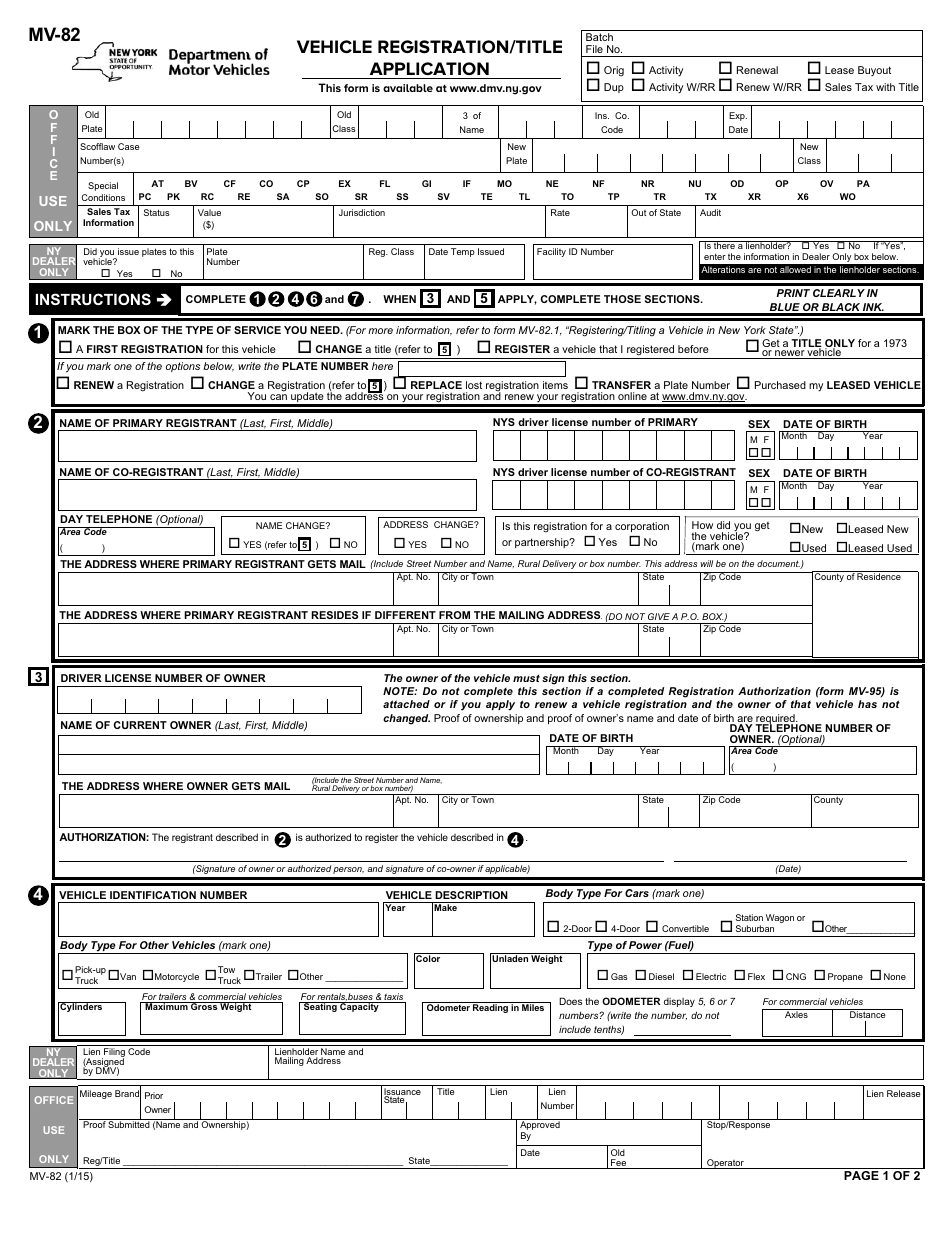  I want to click on CURRENT, so click(140, 725).
